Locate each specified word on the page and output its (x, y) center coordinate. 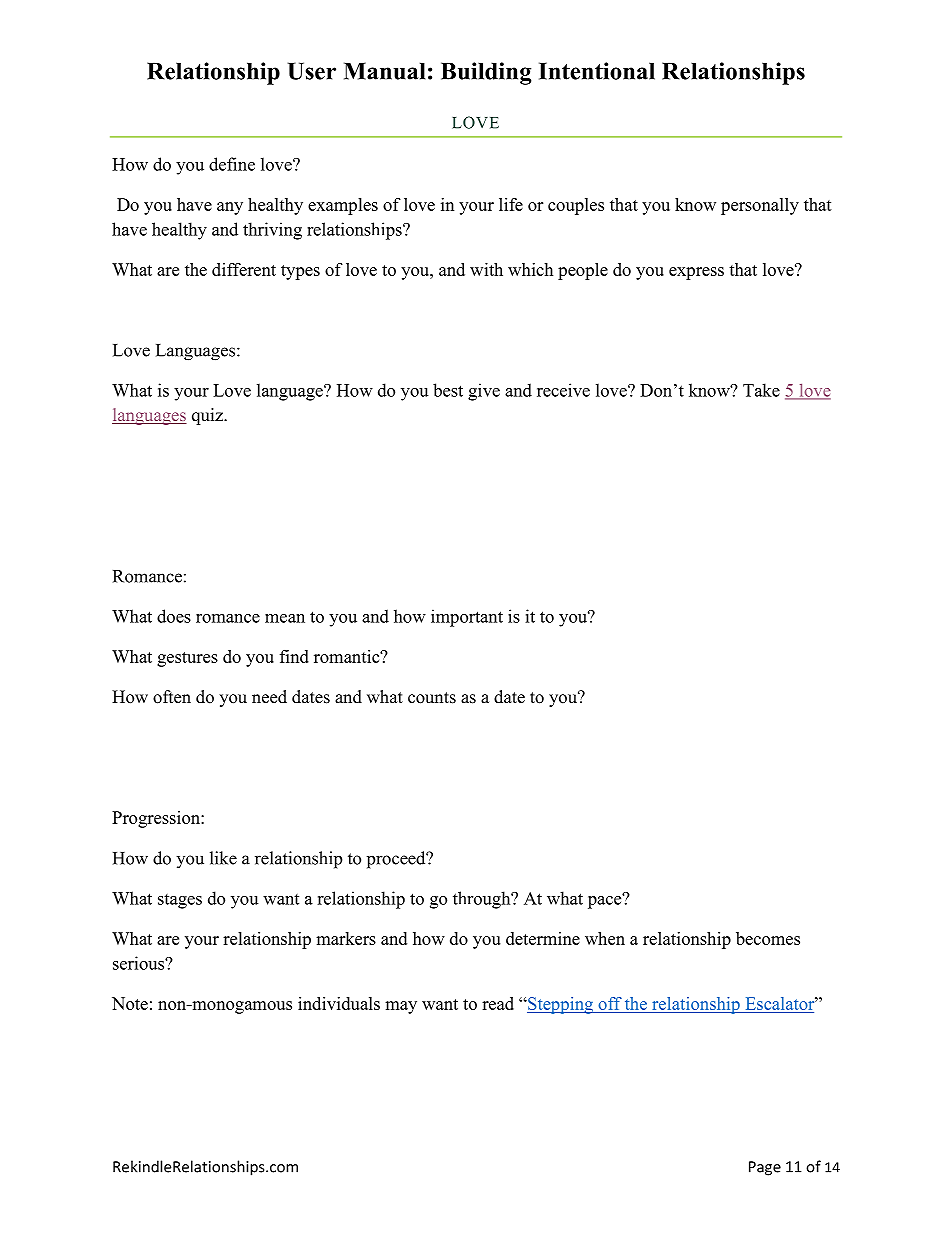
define (232, 164)
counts (432, 698)
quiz (208, 416)
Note (130, 1003)
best (448, 390)
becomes (768, 938)
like (223, 858)
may (401, 1007)
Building (486, 73)
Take (761, 390)
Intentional (597, 71)
